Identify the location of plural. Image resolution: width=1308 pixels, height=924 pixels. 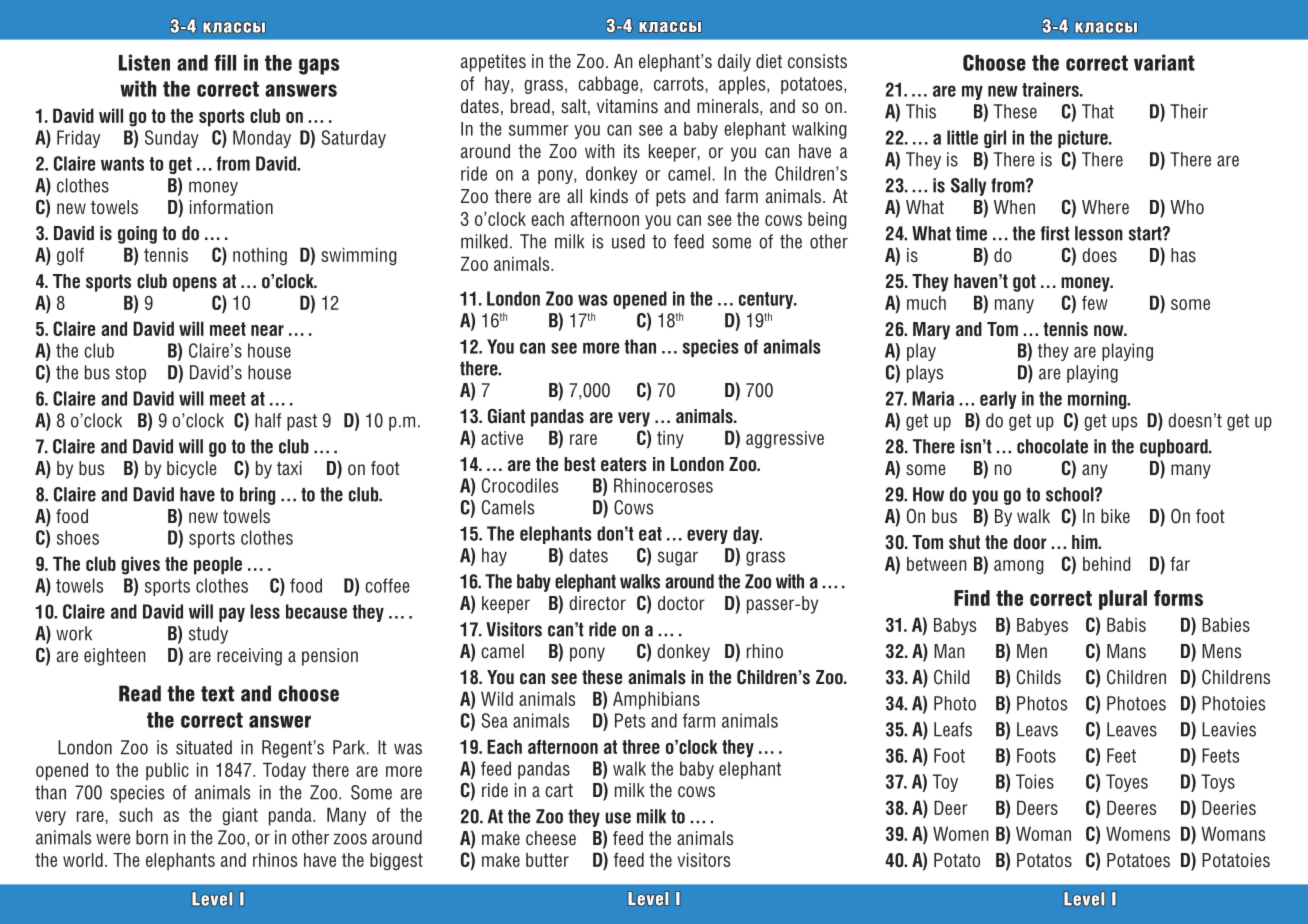
(1123, 600).
